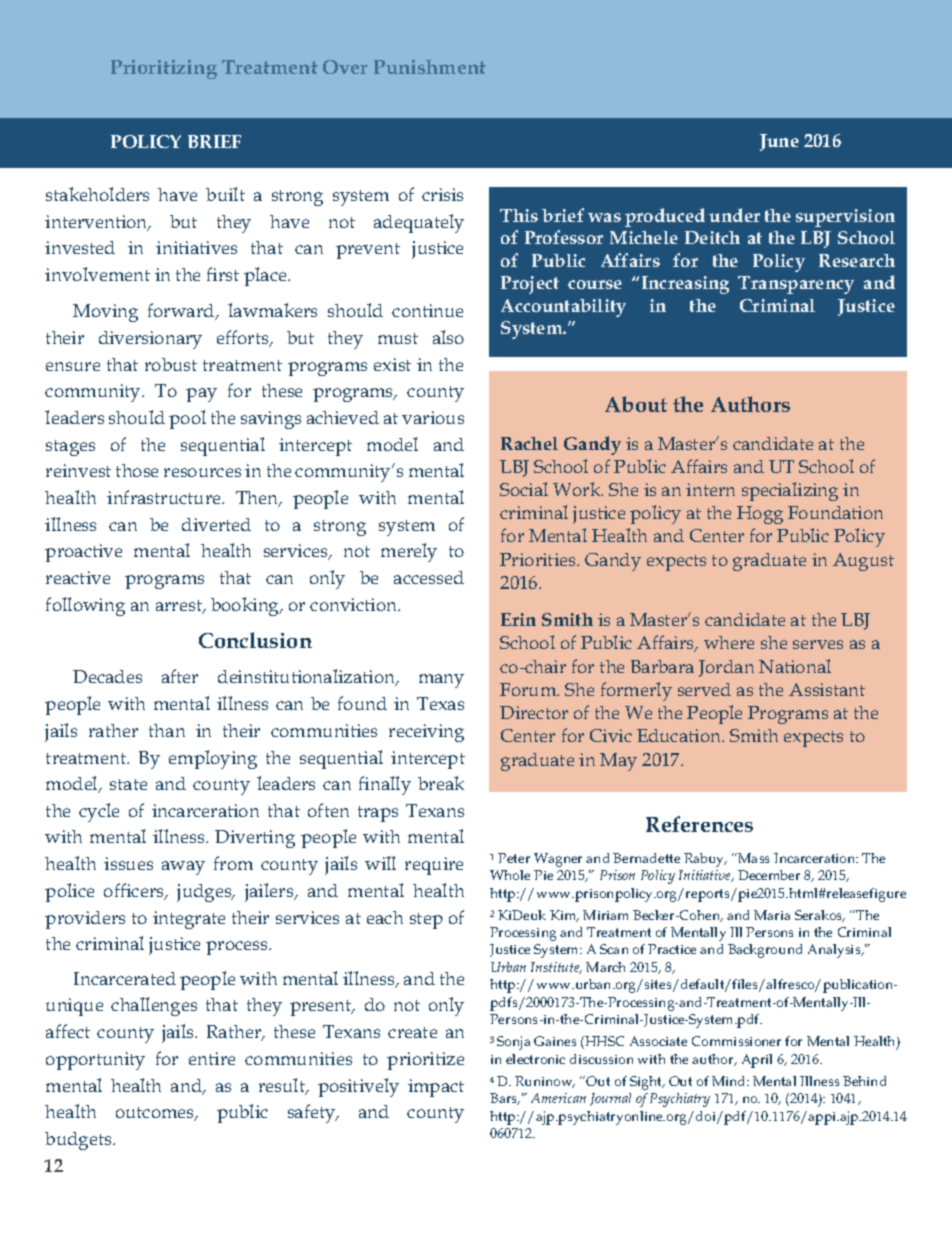  I want to click on pool, so click(187, 419).
